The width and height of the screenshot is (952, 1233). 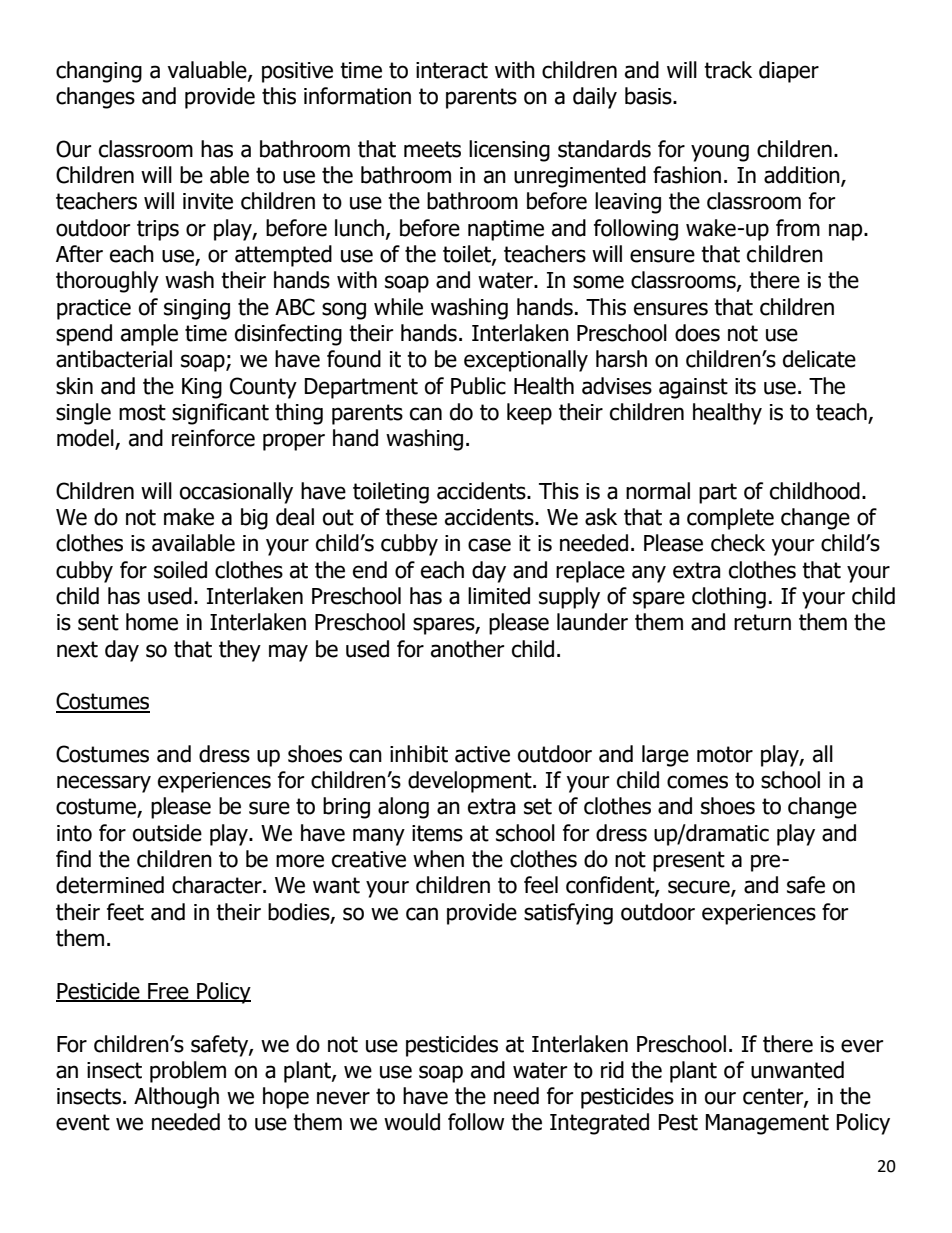 I want to click on would, so click(x=412, y=1122).
